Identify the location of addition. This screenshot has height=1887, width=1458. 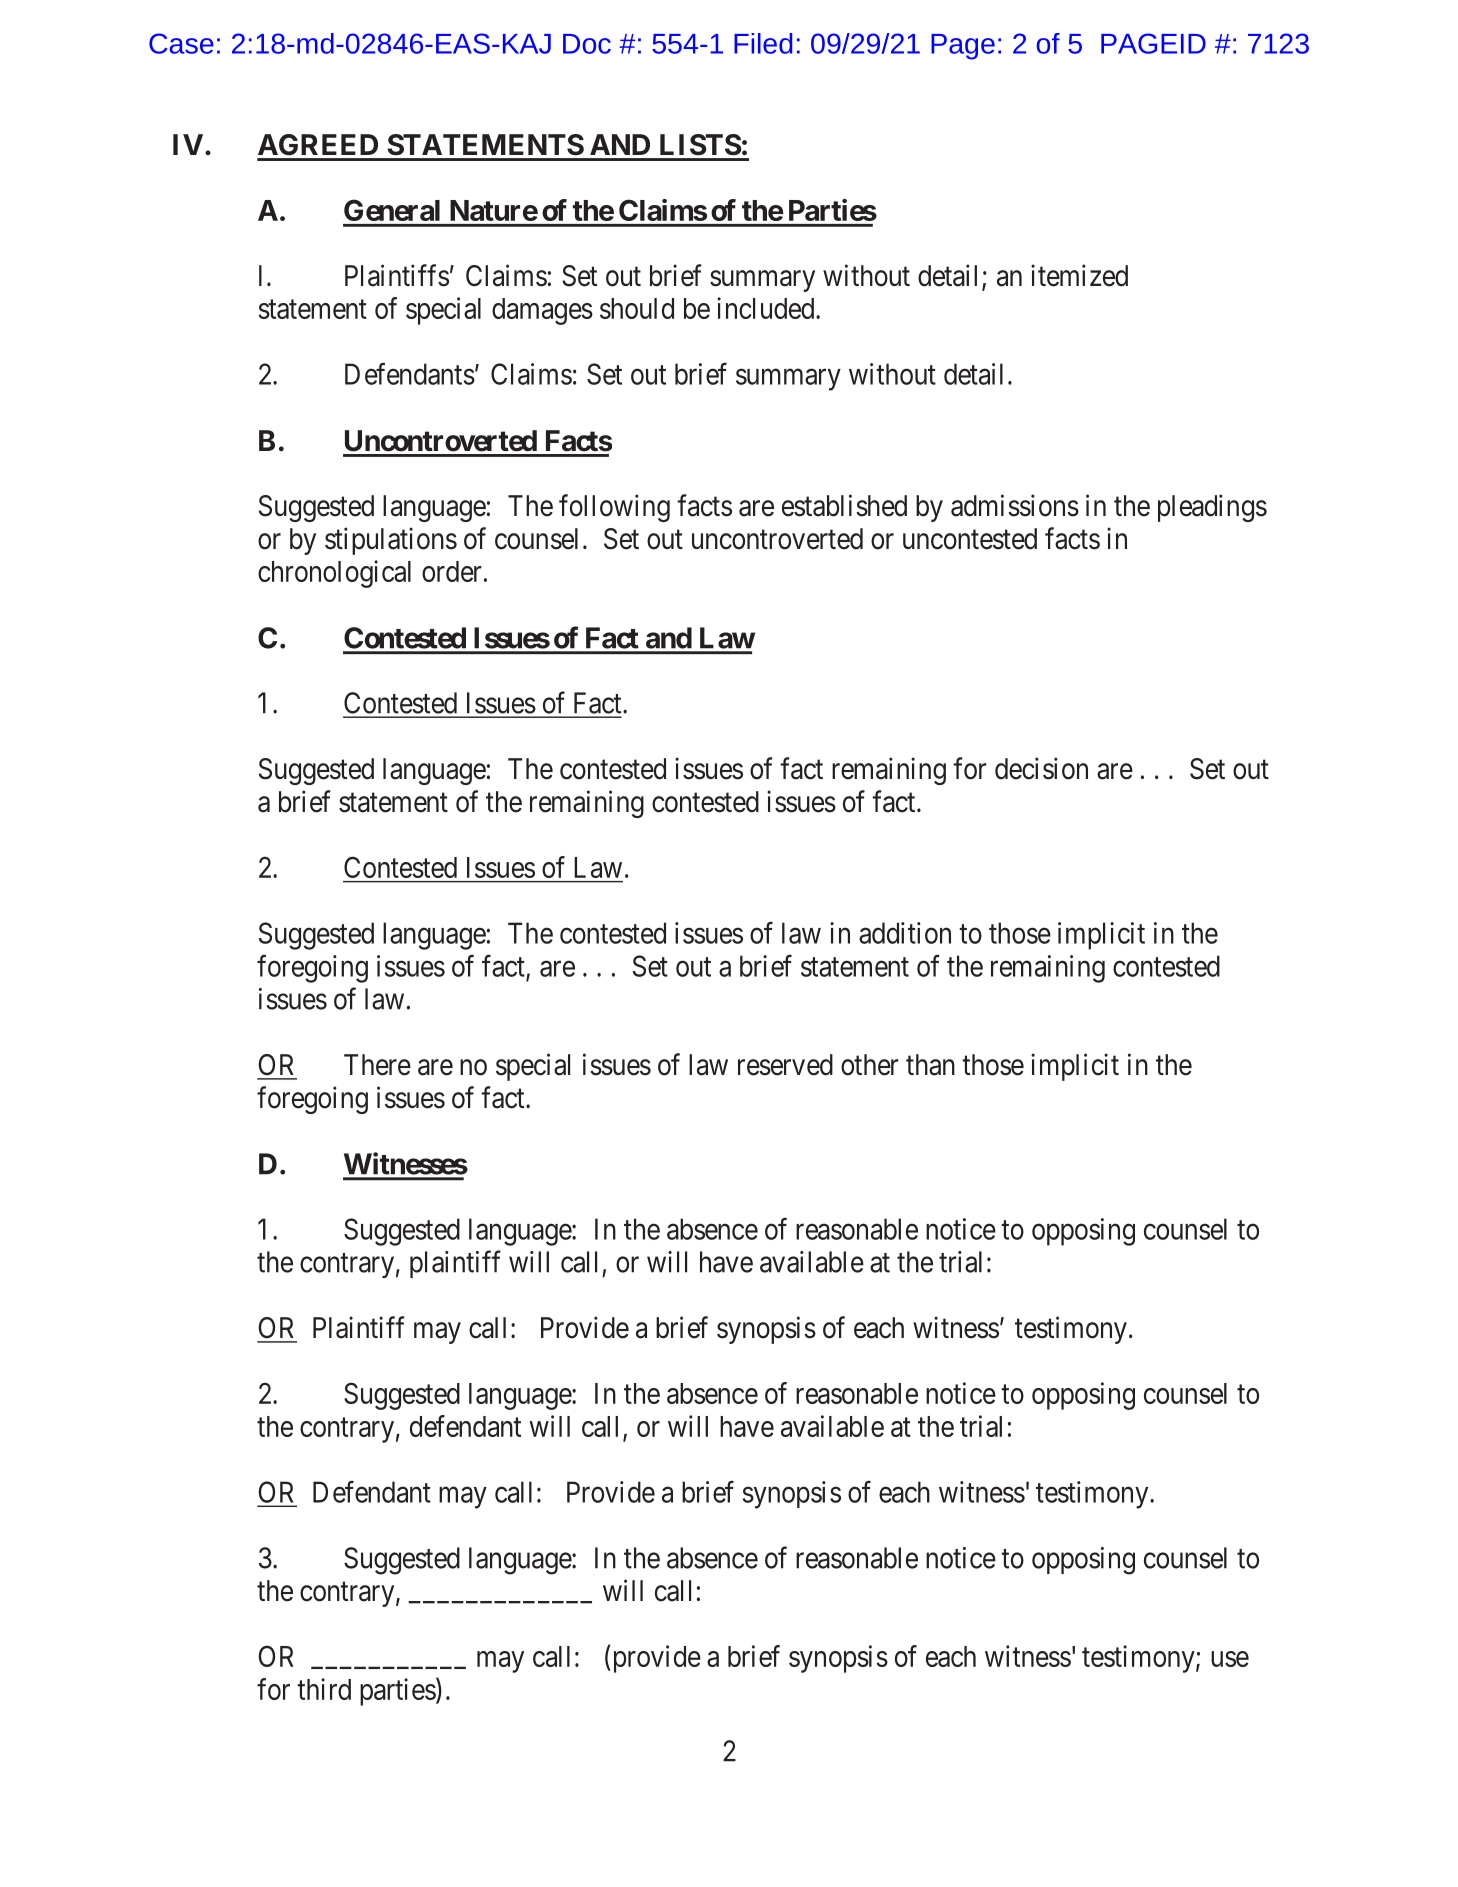
(905, 933).
